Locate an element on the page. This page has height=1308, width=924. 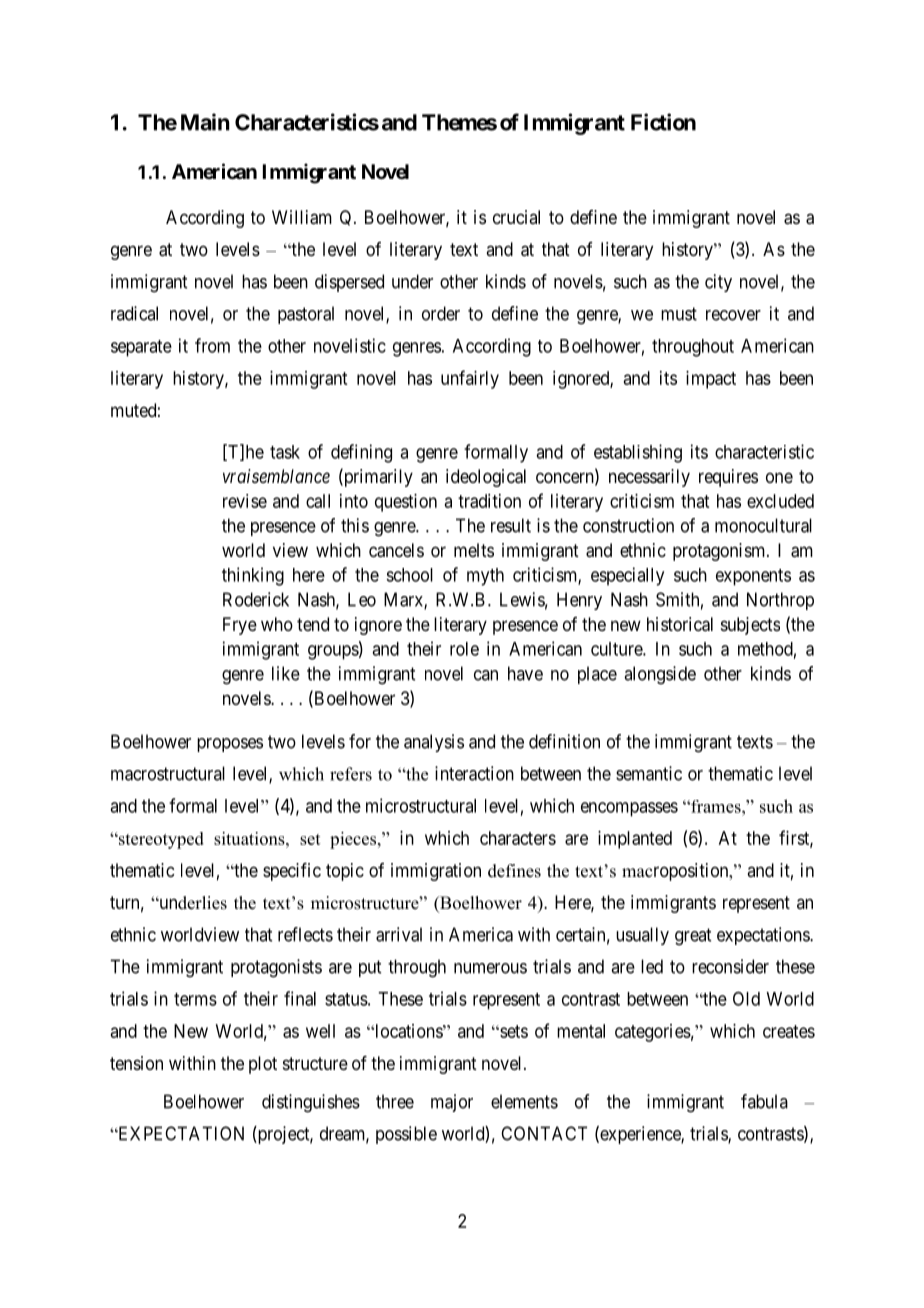
revise is located at coordinates (245, 501).
